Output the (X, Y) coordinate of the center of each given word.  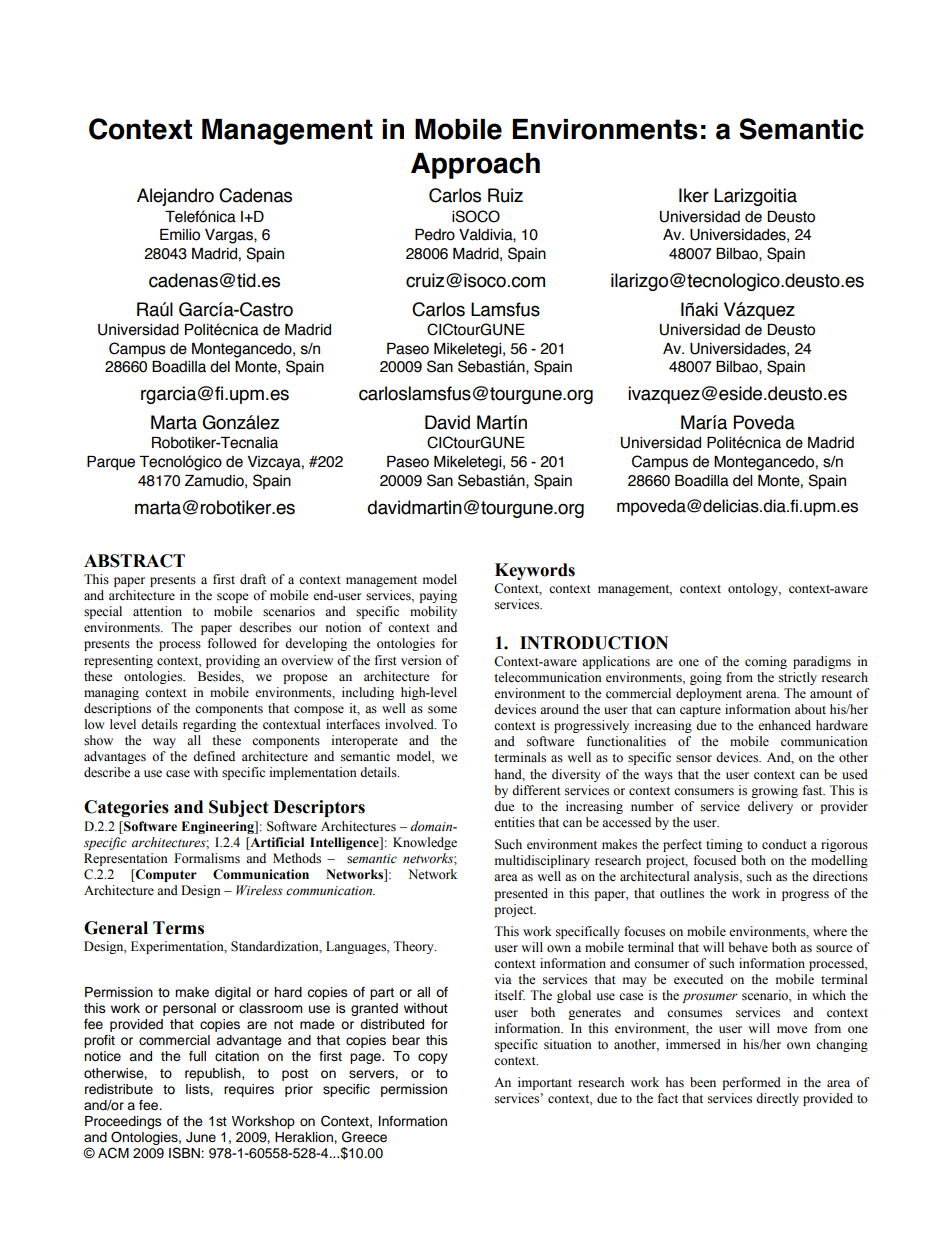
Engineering (218, 827)
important (545, 1083)
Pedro (435, 235)
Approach (475, 166)
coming (766, 662)
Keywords (535, 571)
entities (514, 822)
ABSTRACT (134, 561)
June (201, 1137)
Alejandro (175, 197)
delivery (770, 807)
